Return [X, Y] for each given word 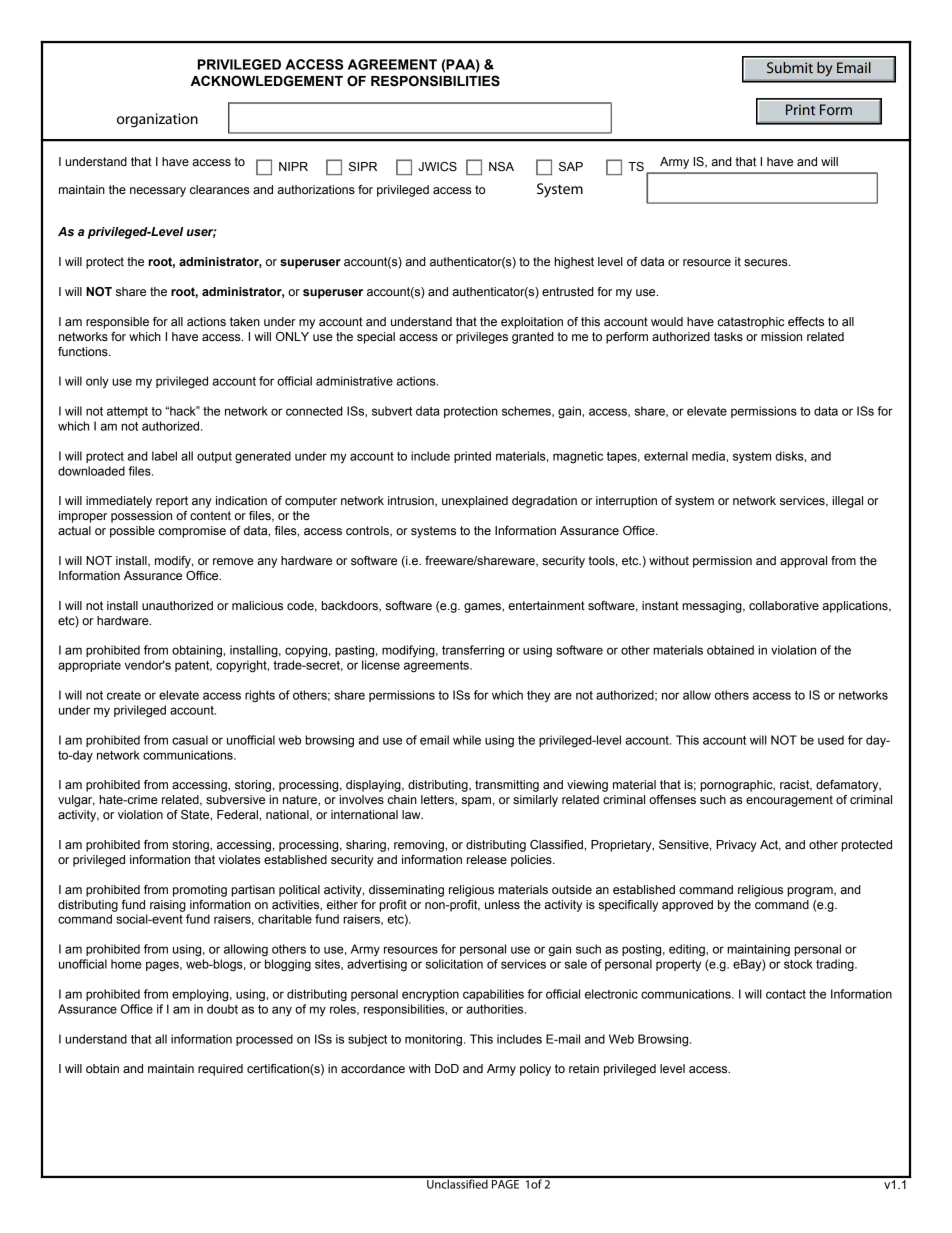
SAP [571, 167]
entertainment [546, 606]
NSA [501, 167]
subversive [235, 800]
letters [438, 800]
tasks [728, 336]
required [220, 1070]
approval [803, 562]
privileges [482, 338]
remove [233, 562]
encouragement [789, 801]
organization [157, 120]
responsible [117, 323]
